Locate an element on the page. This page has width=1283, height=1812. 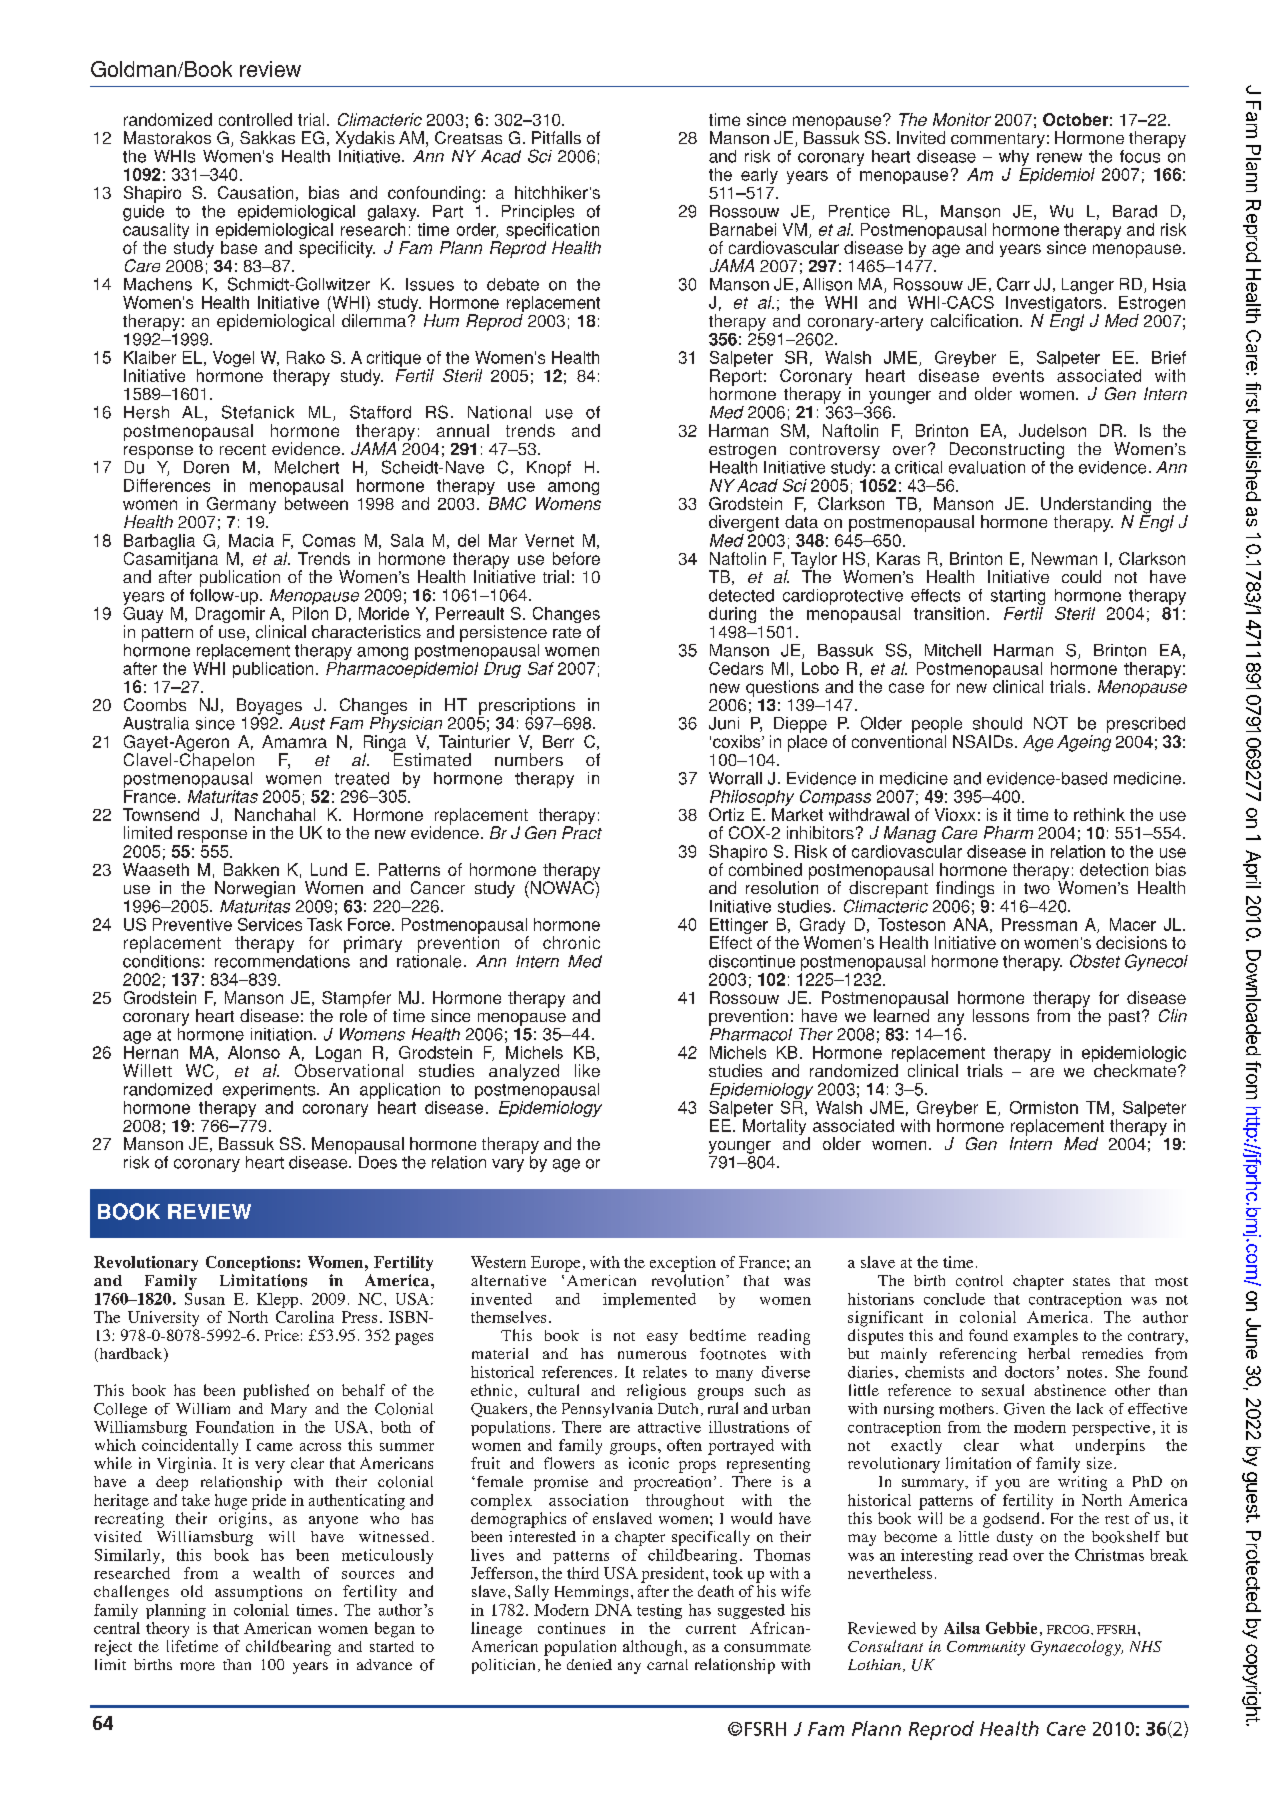
exception is located at coordinates (683, 1264).
